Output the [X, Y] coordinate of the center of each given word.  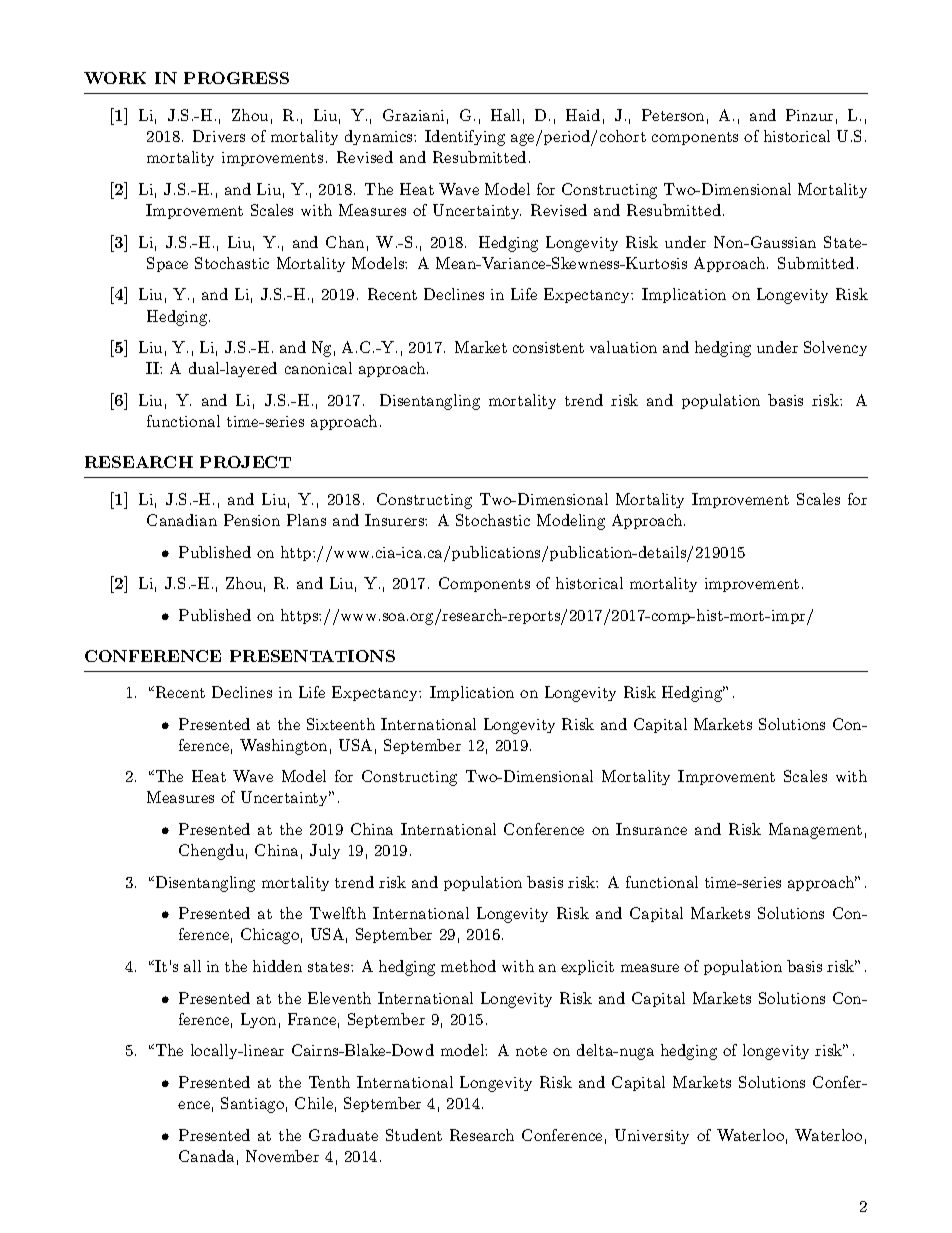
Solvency [835, 348]
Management [815, 831]
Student [414, 1135]
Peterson [673, 115]
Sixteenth [341, 724]
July [325, 851]
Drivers [219, 136]
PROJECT [245, 462]
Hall [505, 115]
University [652, 1136]
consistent [548, 347]
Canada [206, 1156]
